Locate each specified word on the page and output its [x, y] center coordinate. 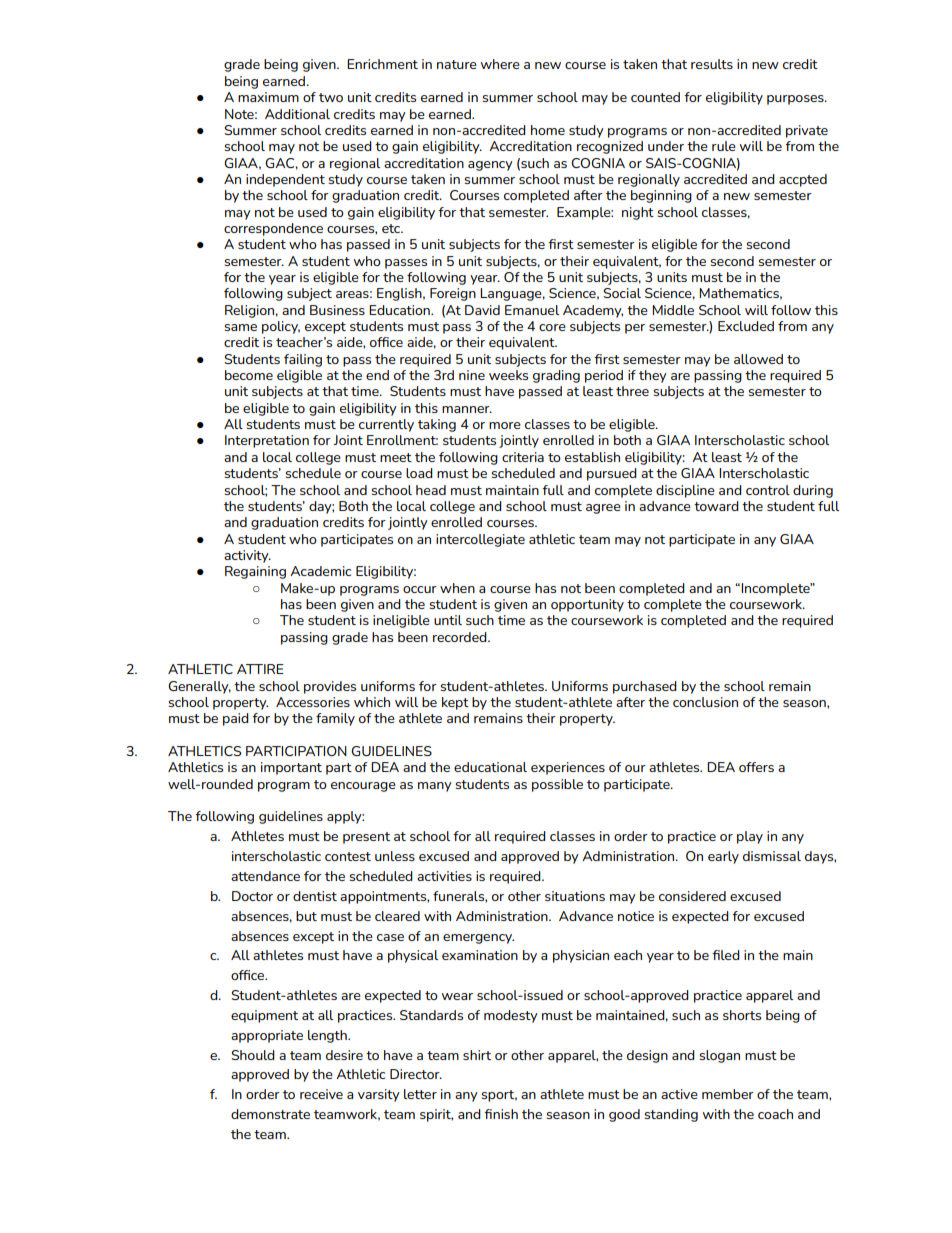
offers [756, 767]
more [505, 425]
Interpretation [267, 441]
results [712, 64]
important [291, 768]
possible [557, 785]
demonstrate [270, 1114]
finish [501, 1114]
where [500, 64]
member [728, 1094]
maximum [268, 97]
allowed [758, 359]
